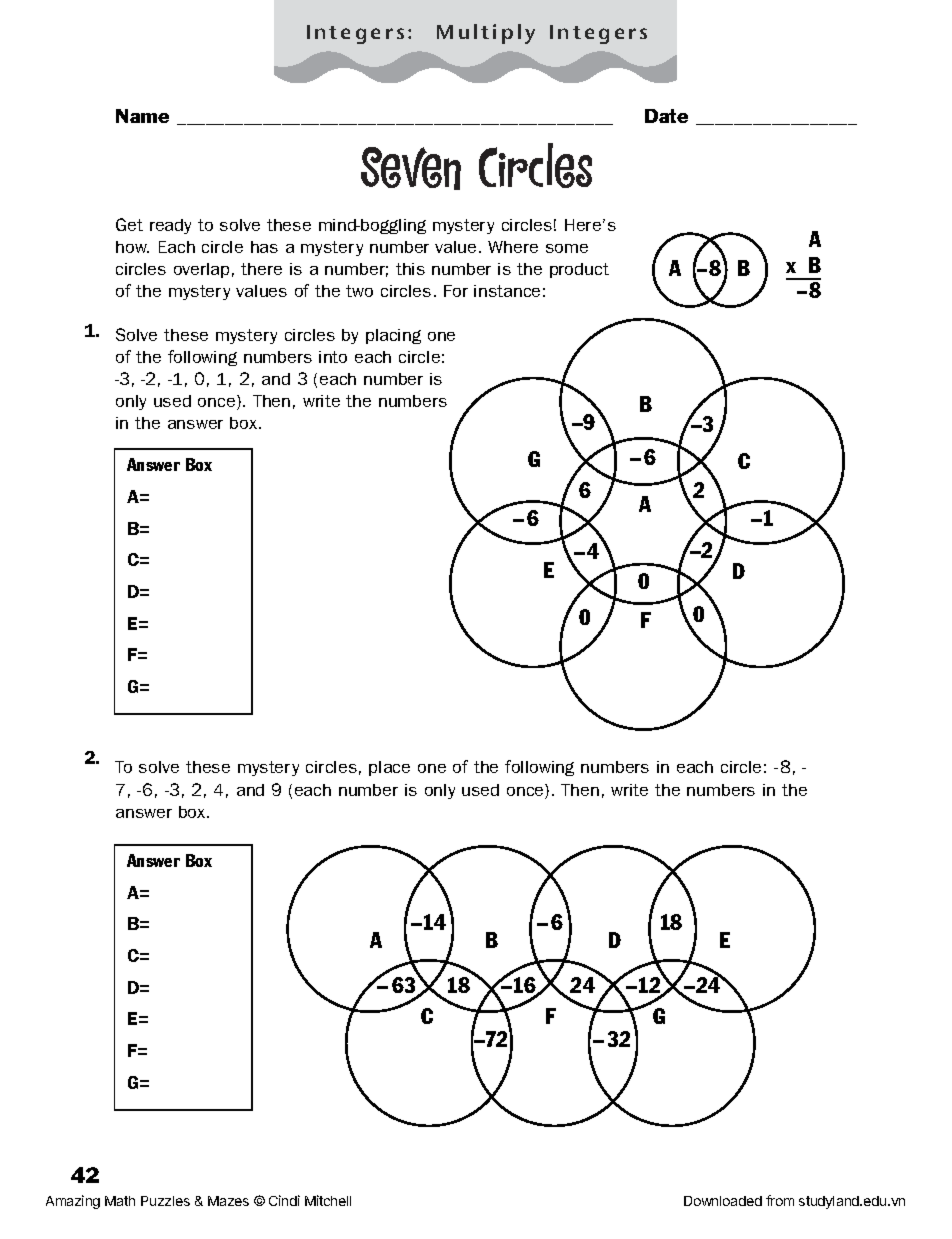  What do you see at coordinates (333, 357) in the document?
I see `into` at bounding box center [333, 357].
